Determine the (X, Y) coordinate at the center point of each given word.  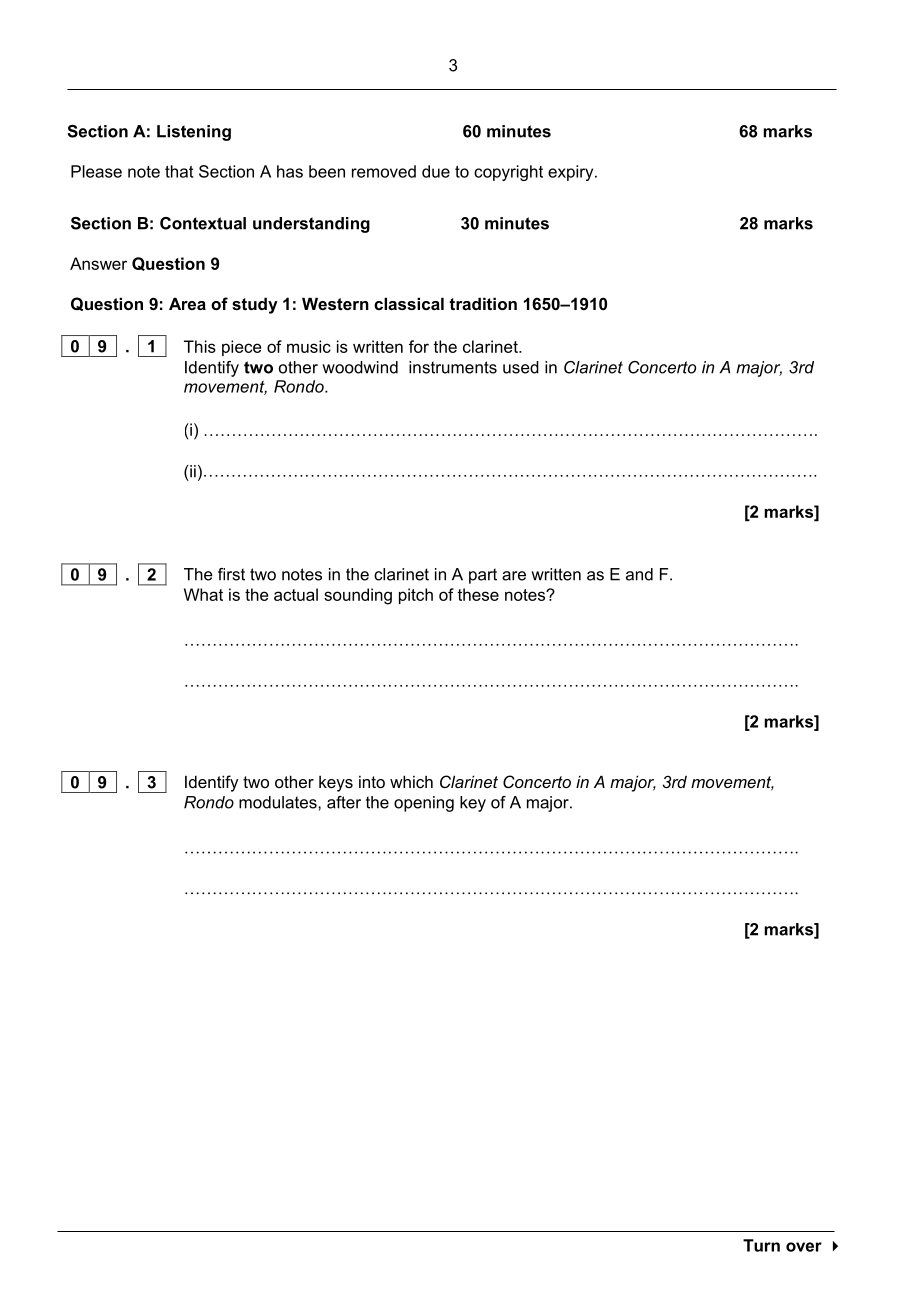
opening (424, 804)
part (483, 576)
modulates (279, 802)
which (411, 781)
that (179, 171)
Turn (761, 1245)
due (436, 171)
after (344, 802)
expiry (572, 173)
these (478, 594)
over (804, 1247)
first (231, 574)
